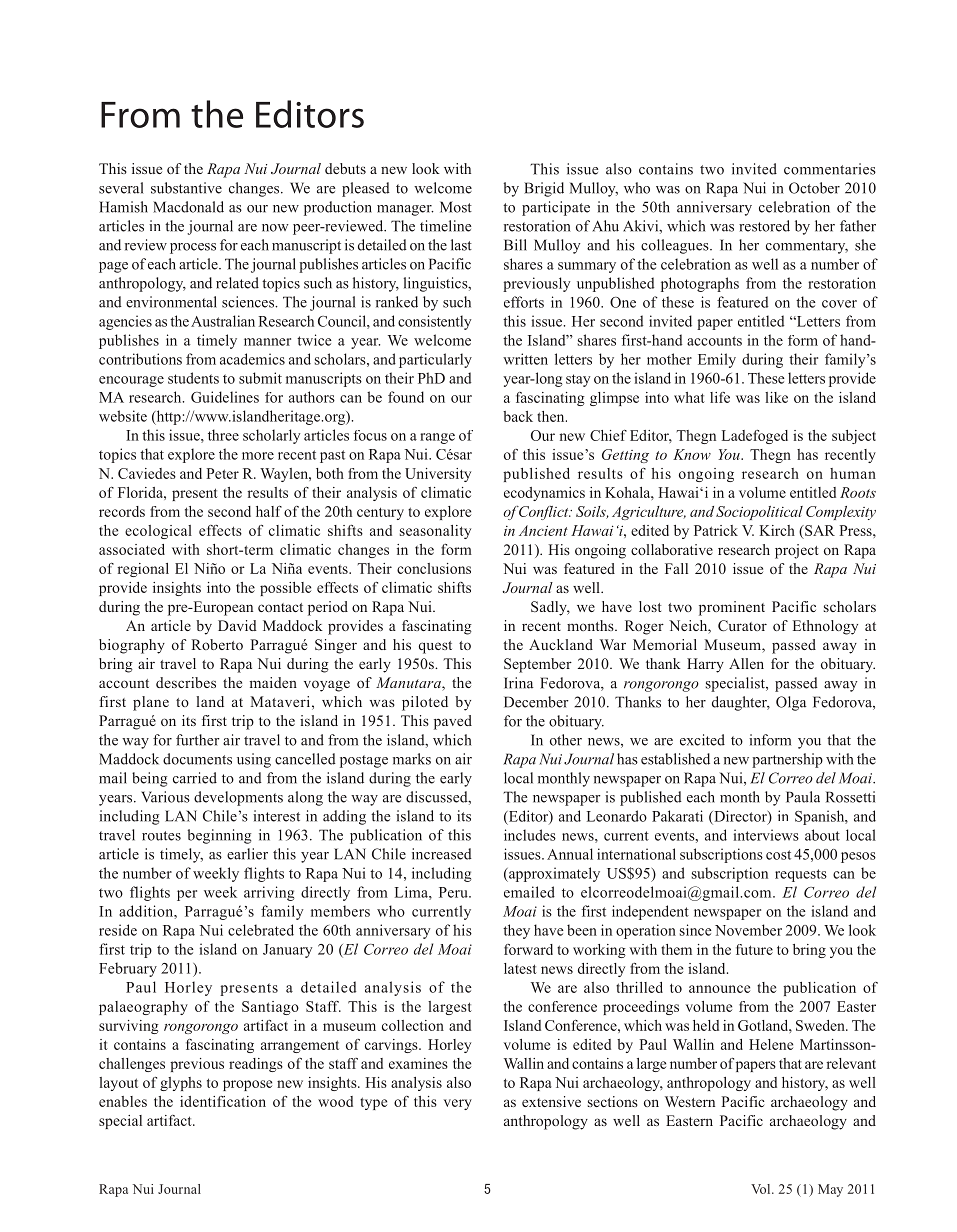 This image has width=957, height=1232. I want to click on three, so click(223, 435).
